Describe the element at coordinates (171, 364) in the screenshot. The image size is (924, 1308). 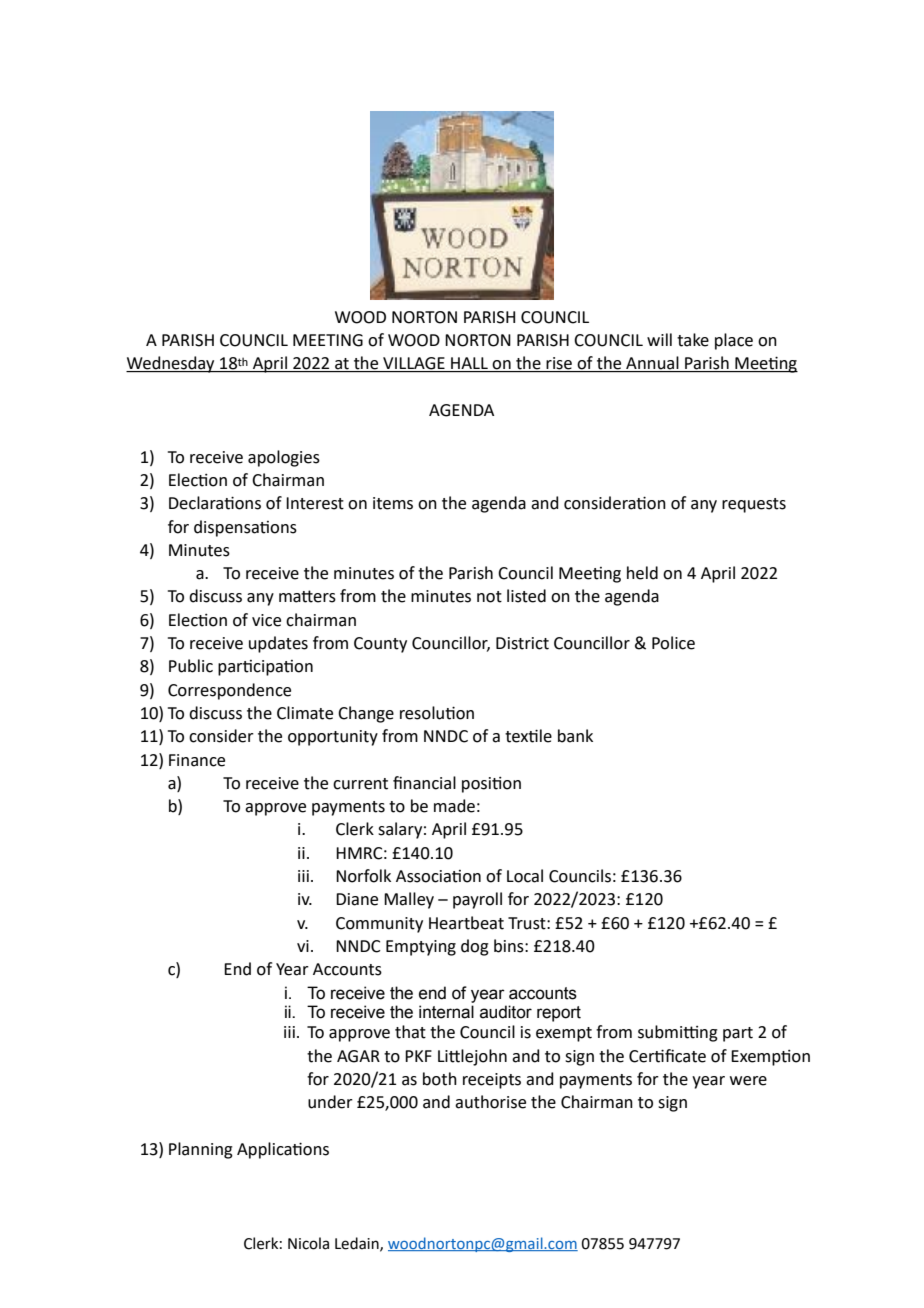
I see `Wednesday` at that location.
